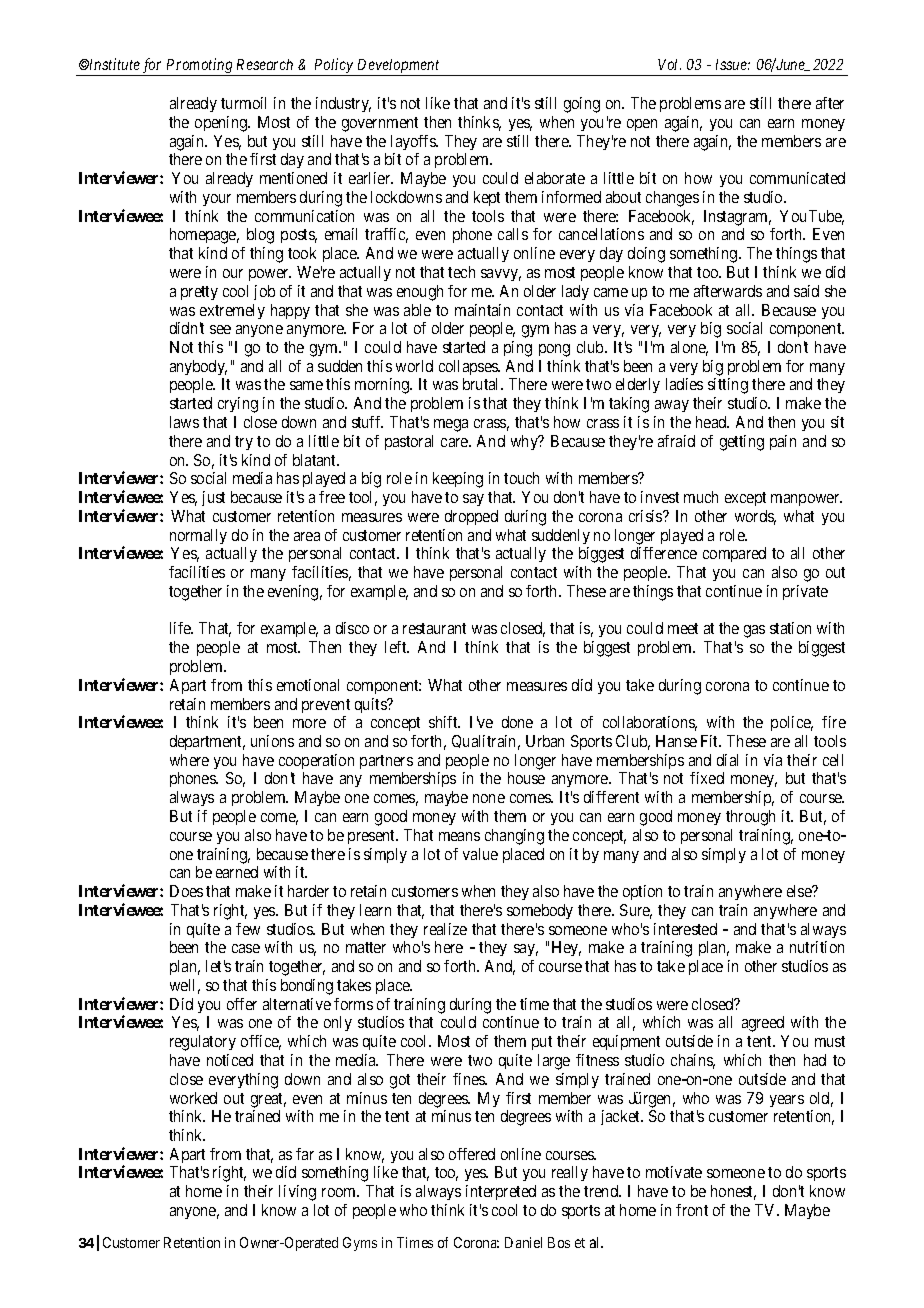 The image size is (924, 1308). Describe the element at coordinates (540, 911) in the page. I see `somebody` at that location.
